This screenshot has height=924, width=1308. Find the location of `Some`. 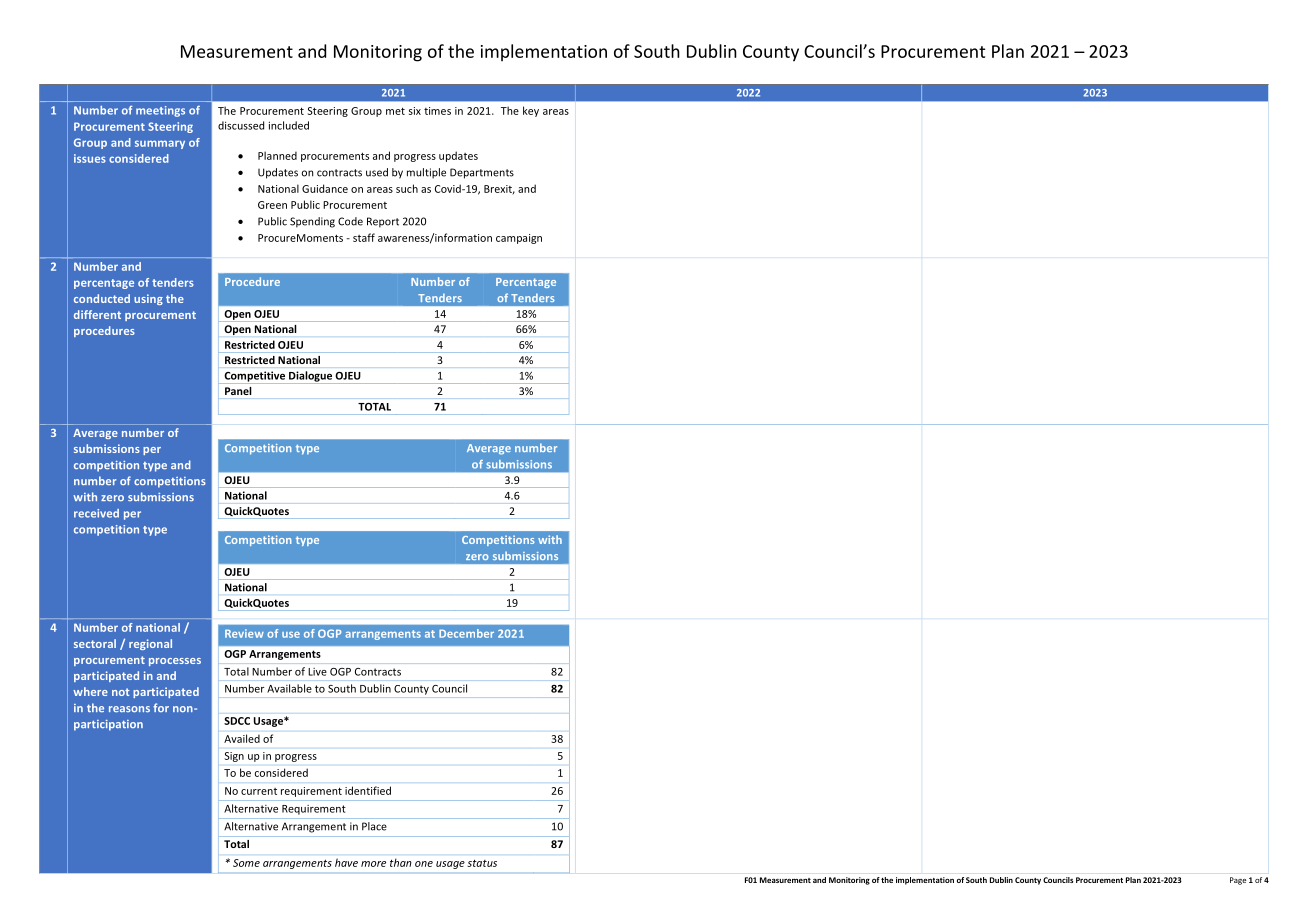

Some is located at coordinates (246, 863).
